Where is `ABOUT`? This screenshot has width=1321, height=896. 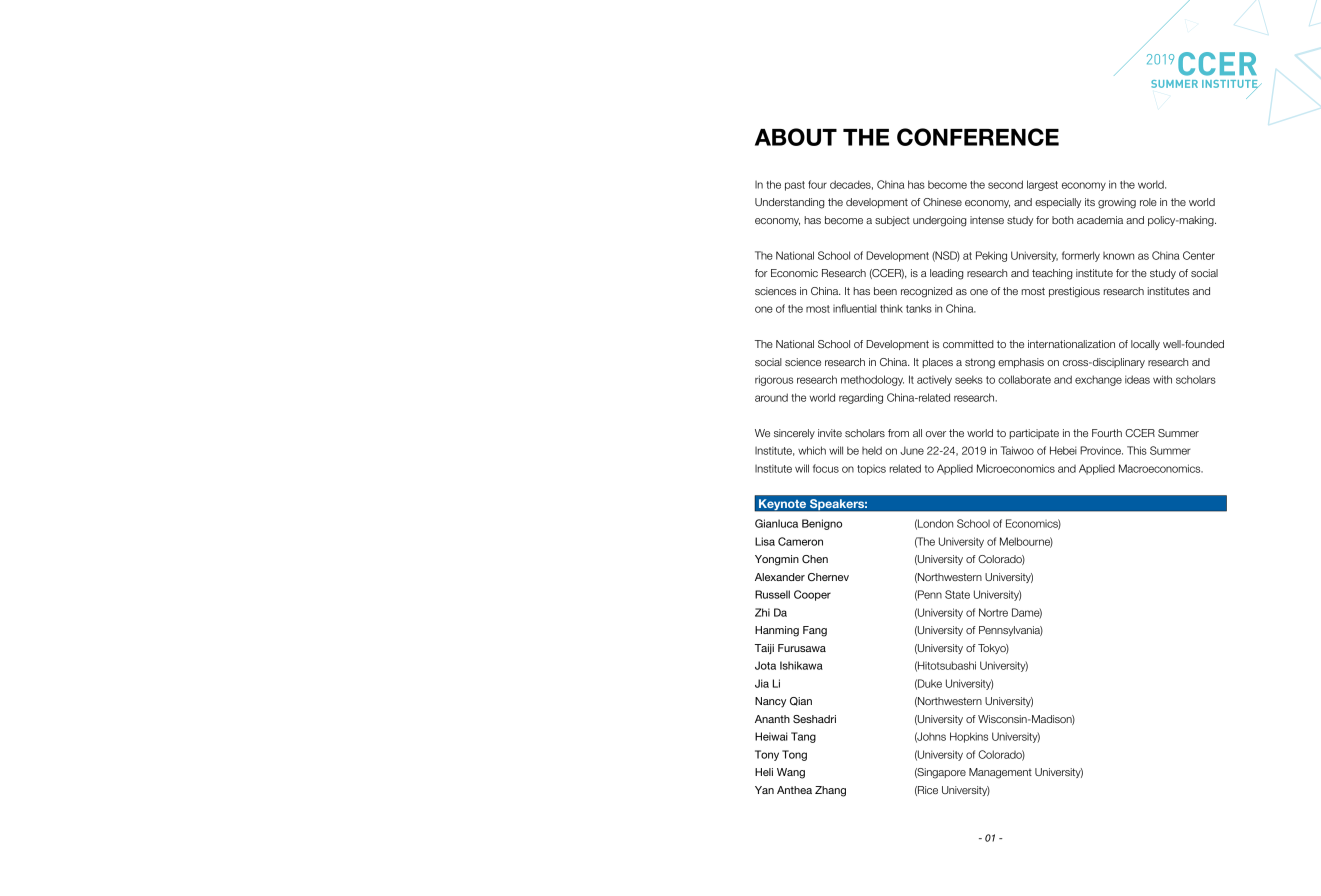 ABOUT is located at coordinates (796, 137).
